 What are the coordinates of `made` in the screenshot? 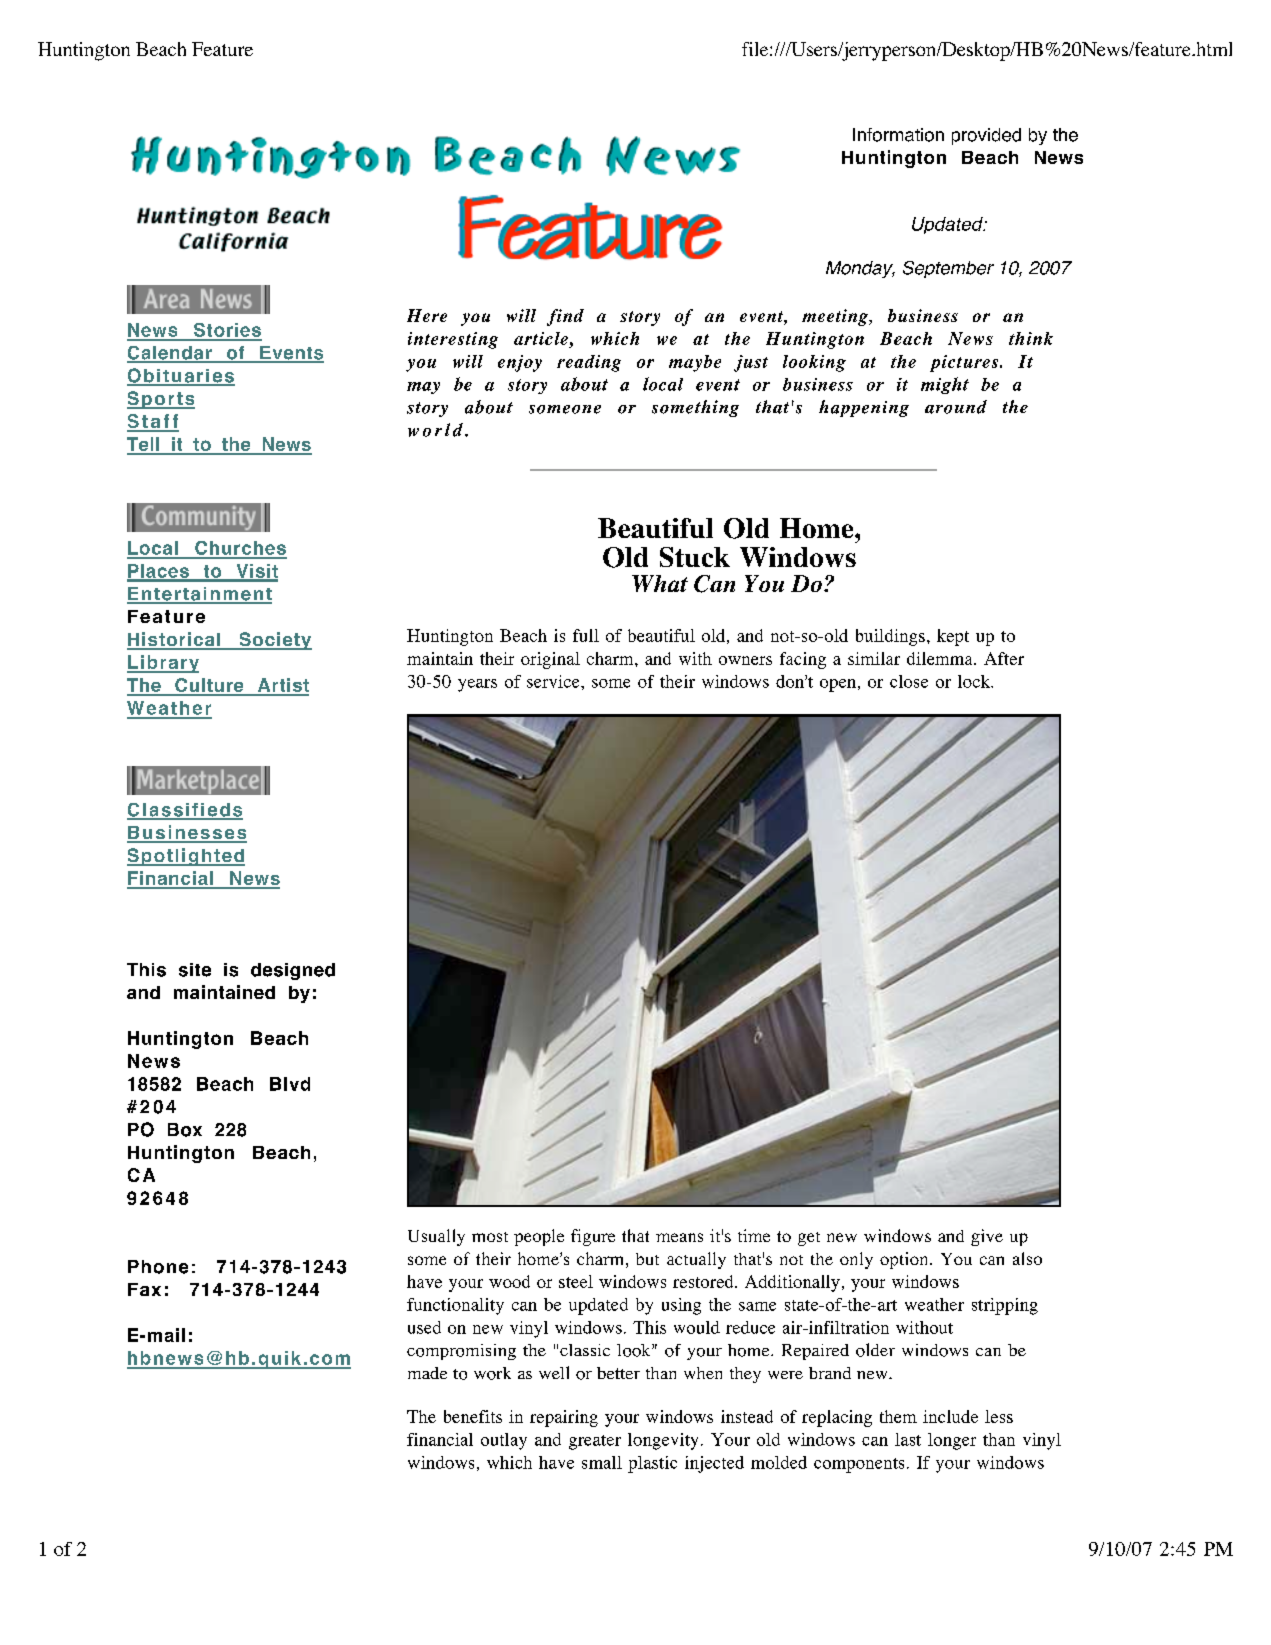 It's located at (427, 1373).
